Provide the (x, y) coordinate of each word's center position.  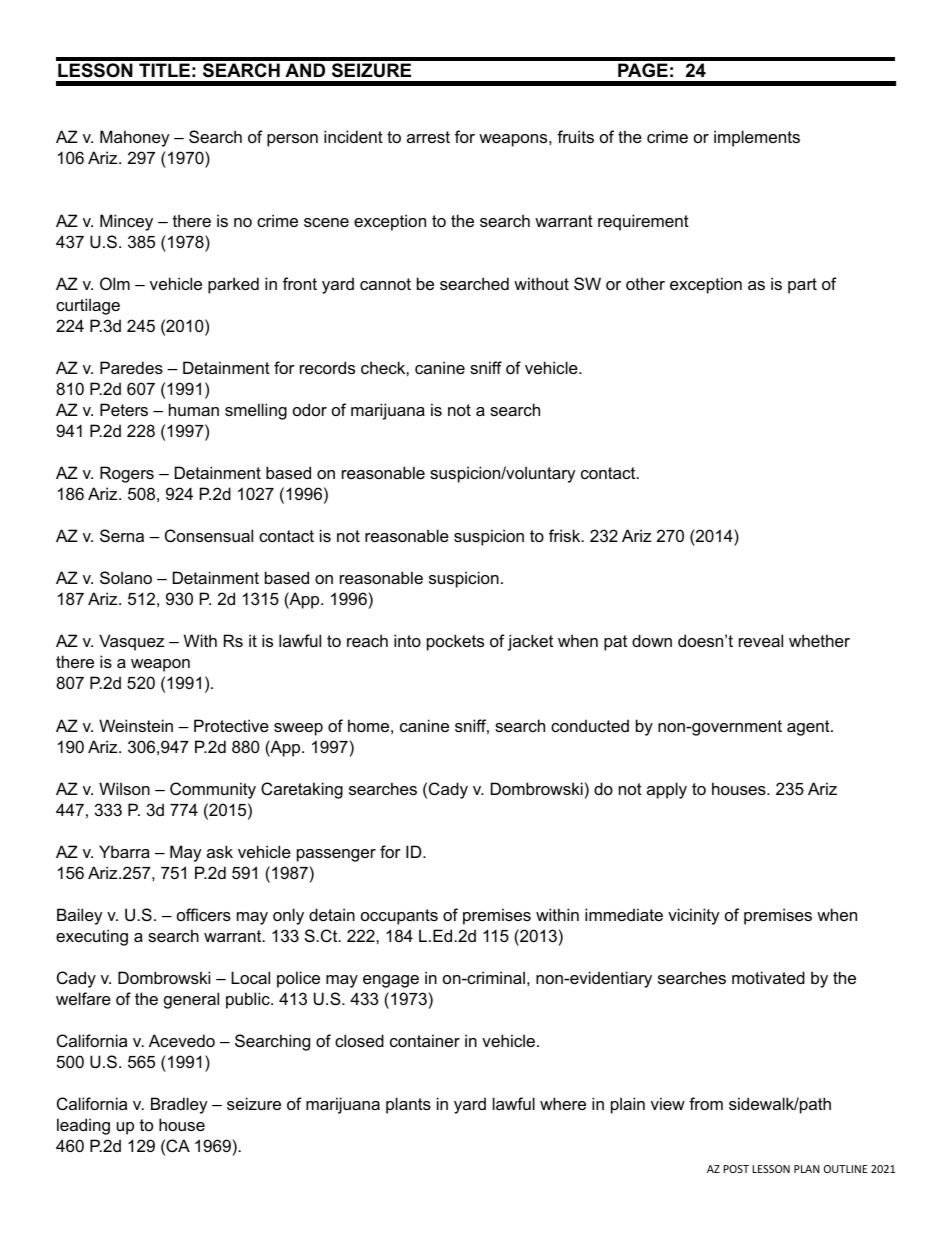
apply (667, 790)
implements (757, 138)
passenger (336, 855)
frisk (566, 535)
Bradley (179, 1105)
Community (213, 790)
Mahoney (135, 138)
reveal (761, 640)
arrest (428, 137)
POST (736, 1169)
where (563, 1103)
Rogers (127, 474)
